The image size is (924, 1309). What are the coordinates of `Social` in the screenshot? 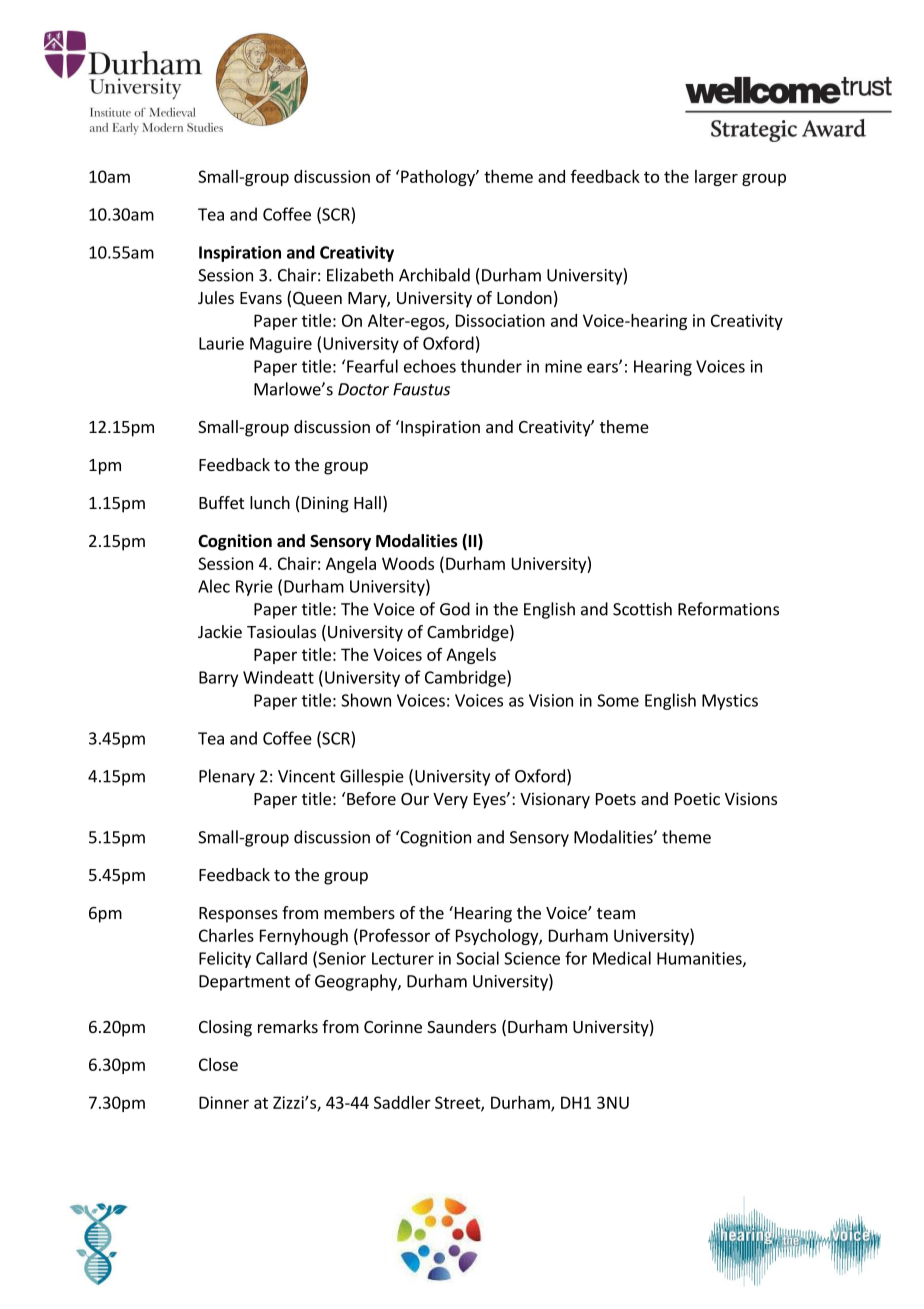 It's located at (477, 958).
